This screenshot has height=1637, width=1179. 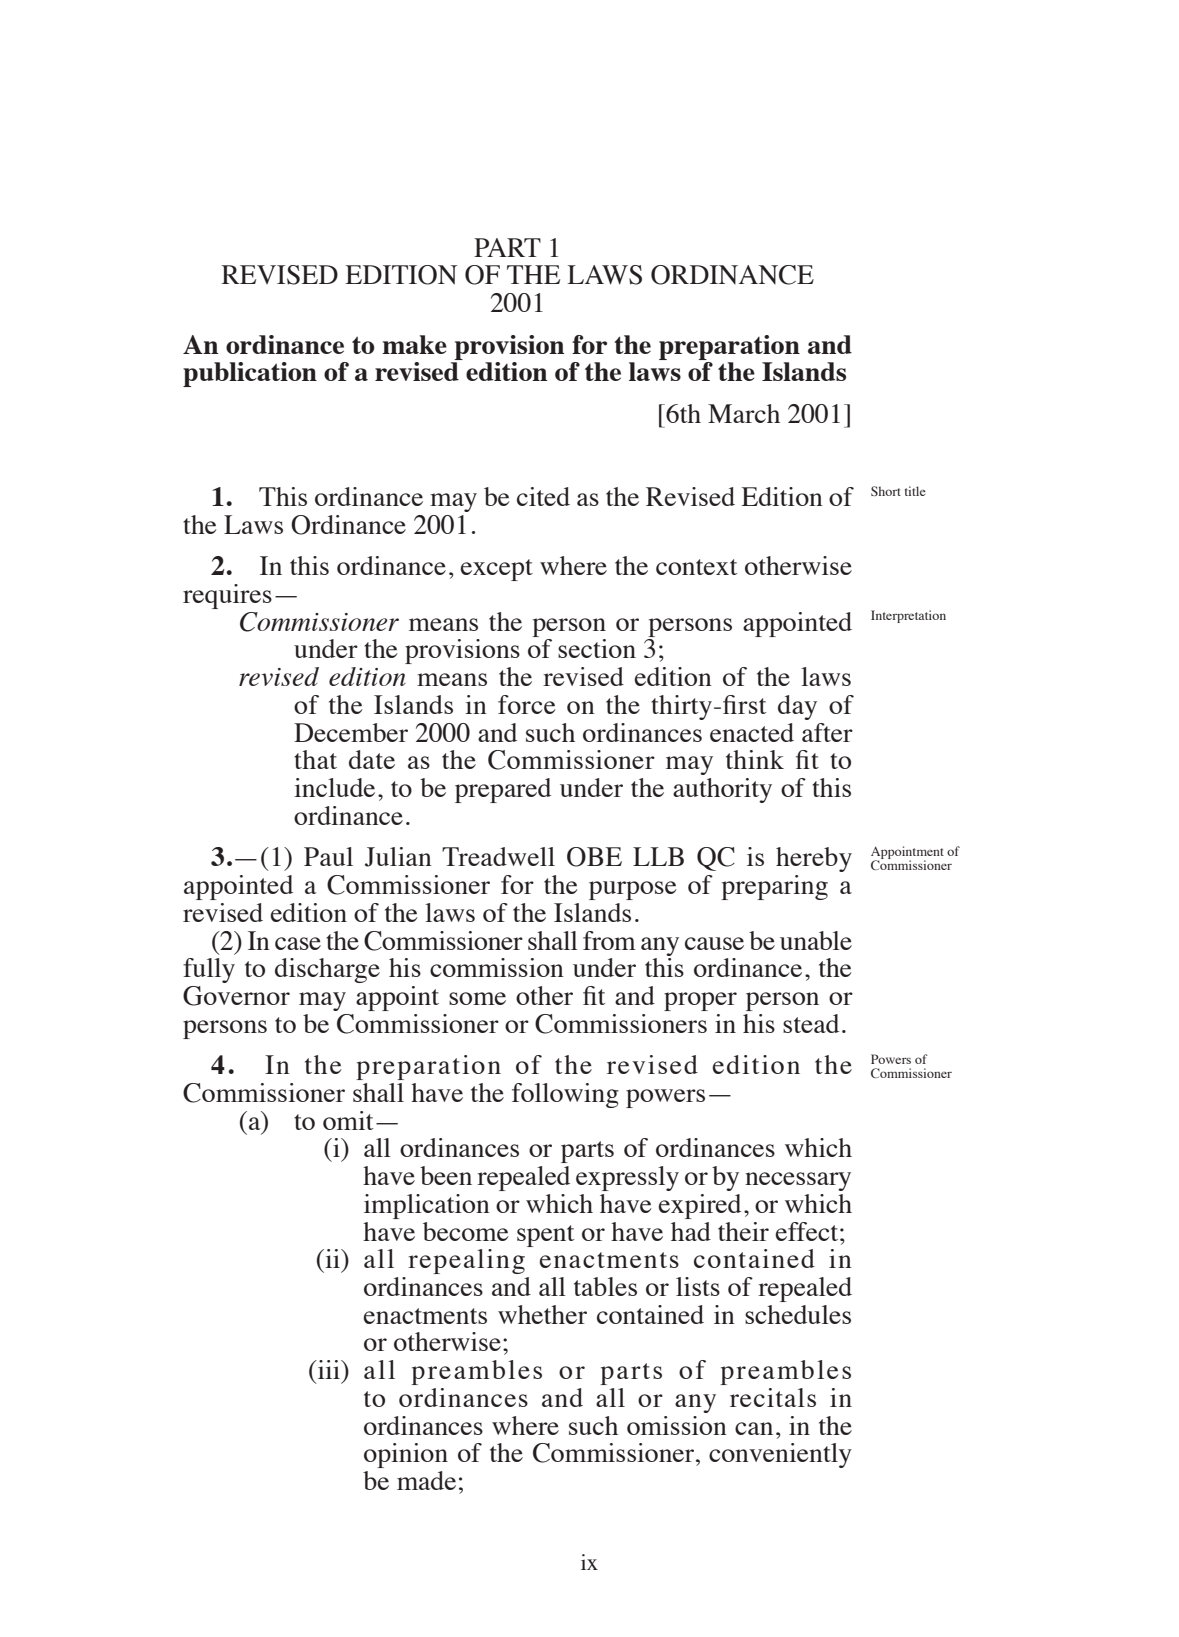 What do you see at coordinates (908, 616) in the screenshot?
I see `Interpretation` at bounding box center [908, 616].
